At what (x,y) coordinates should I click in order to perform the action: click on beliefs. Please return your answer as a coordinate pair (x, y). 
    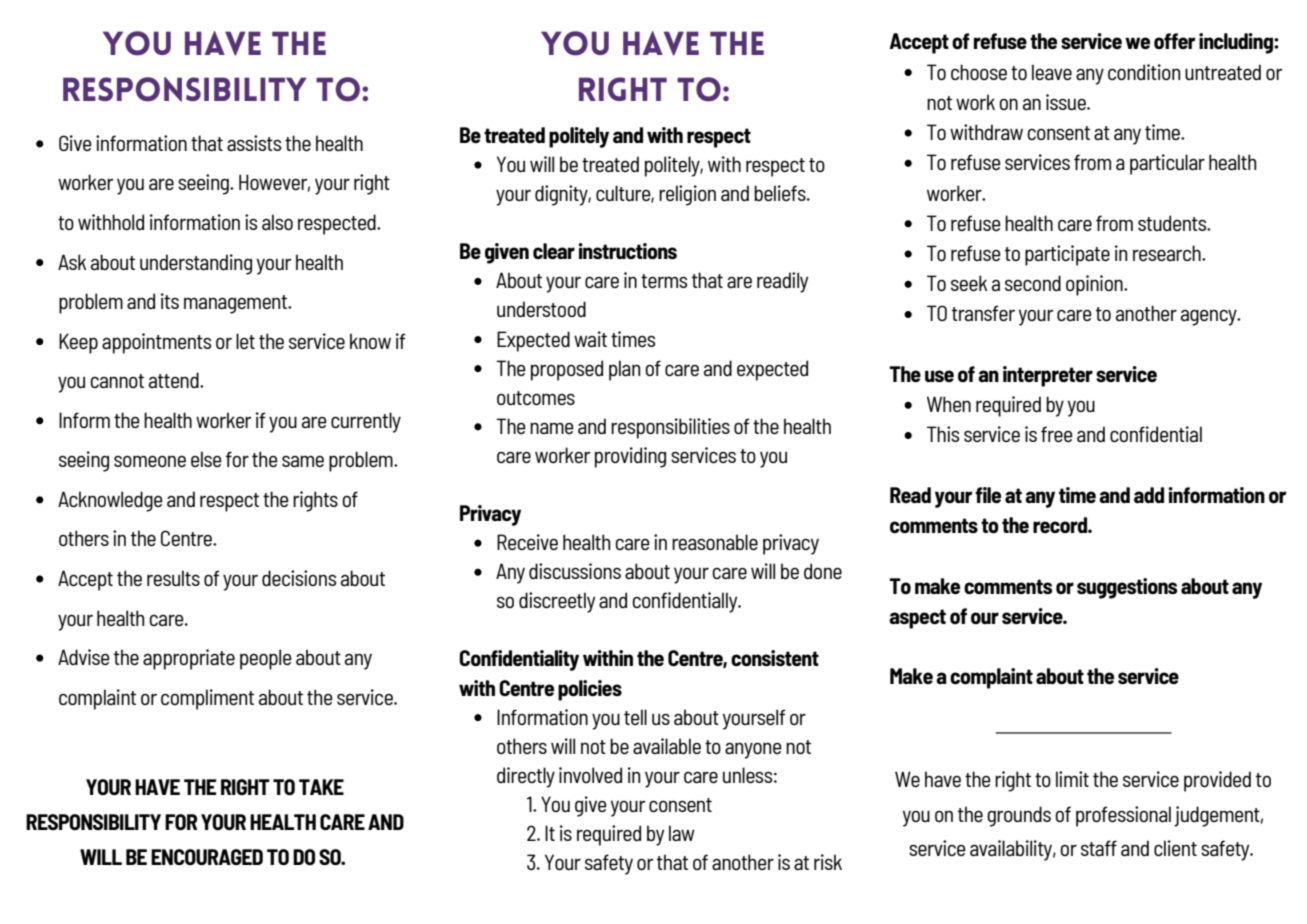
    Looking at the image, I should click on (781, 193).
